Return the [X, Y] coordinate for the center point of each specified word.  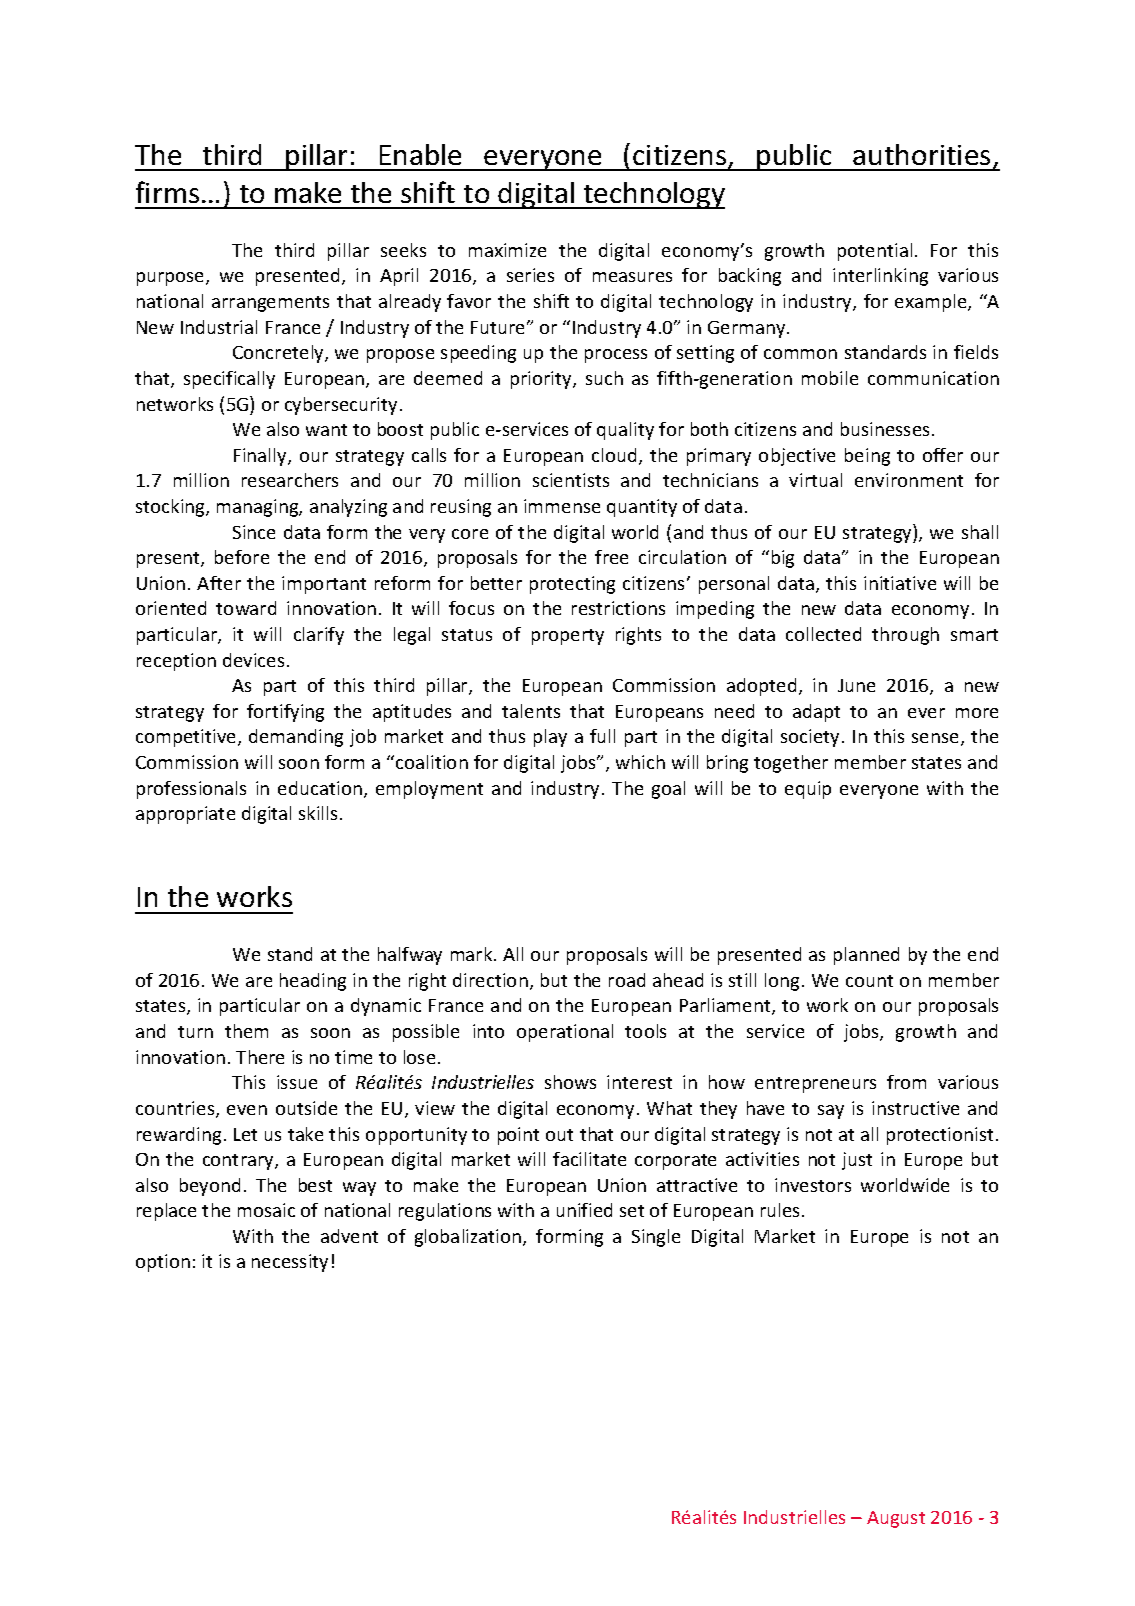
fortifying [285, 713]
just [857, 1161]
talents [531, 711]
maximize [507, 250]
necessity [290, 1263]
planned [866, 956]
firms [167, 192]
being [867, 457]
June [856, 685]
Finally [261, 457]
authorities [921, 154]
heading [313, 982]
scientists [571, 480]
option [163, 1263]
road [627, 980]
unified [584, 1210]
